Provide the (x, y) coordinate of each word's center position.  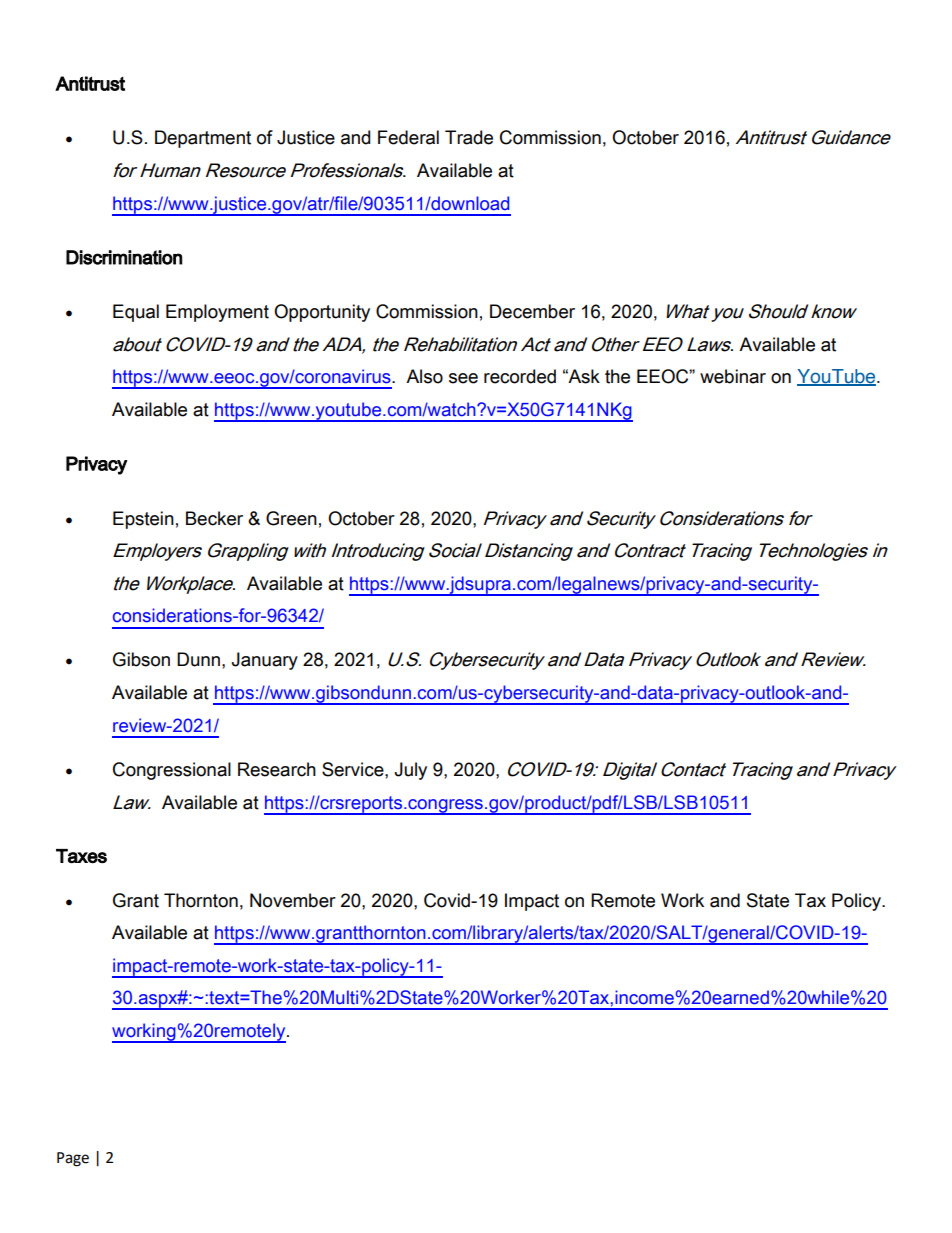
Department (203, 139)
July (410, 771)
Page (73, 1159)
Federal (408, 137)
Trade (469, 137)
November (293, 900)
